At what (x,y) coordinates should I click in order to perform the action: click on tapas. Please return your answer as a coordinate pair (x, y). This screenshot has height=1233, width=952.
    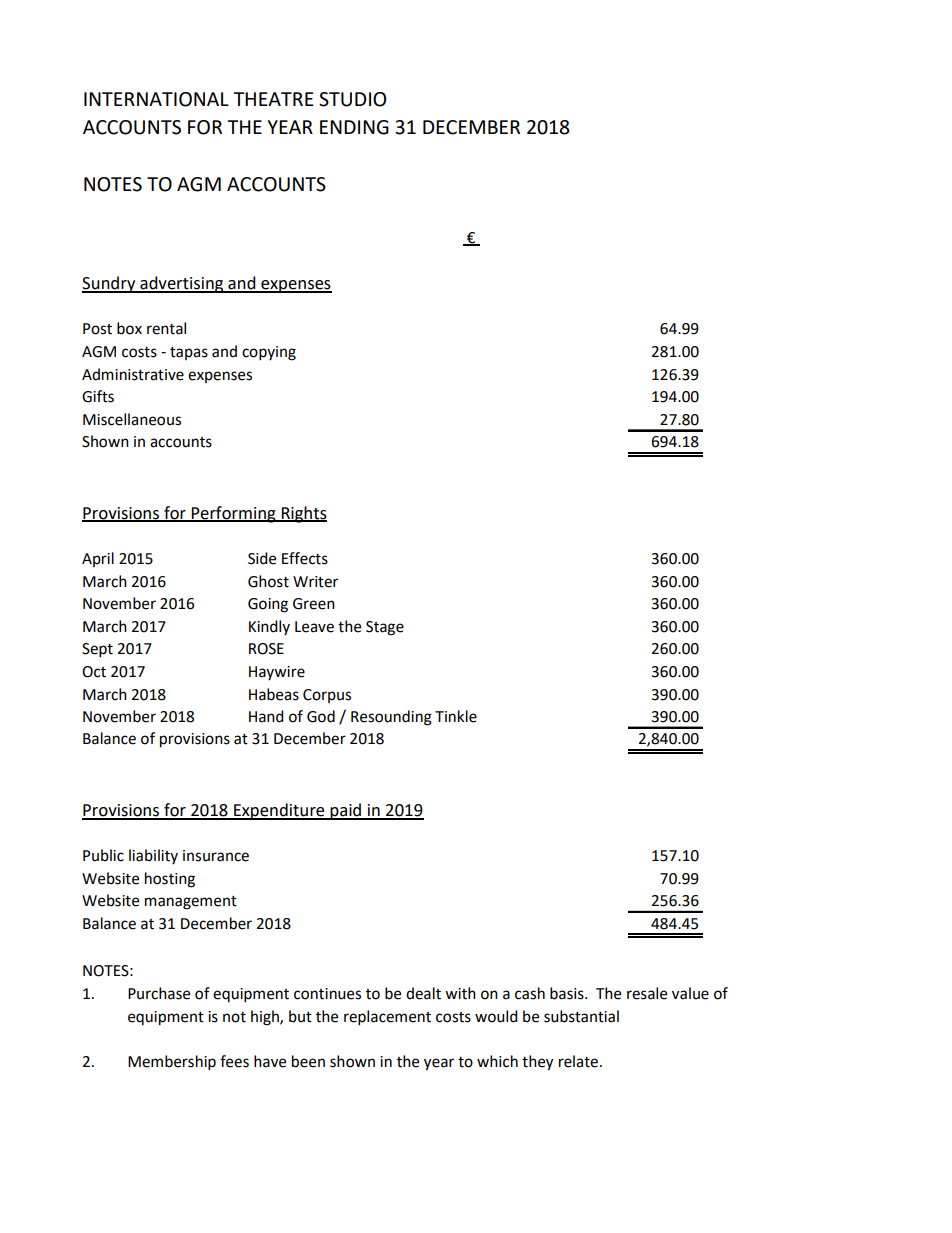
    Looking at the image, I should click on (189, 353).
